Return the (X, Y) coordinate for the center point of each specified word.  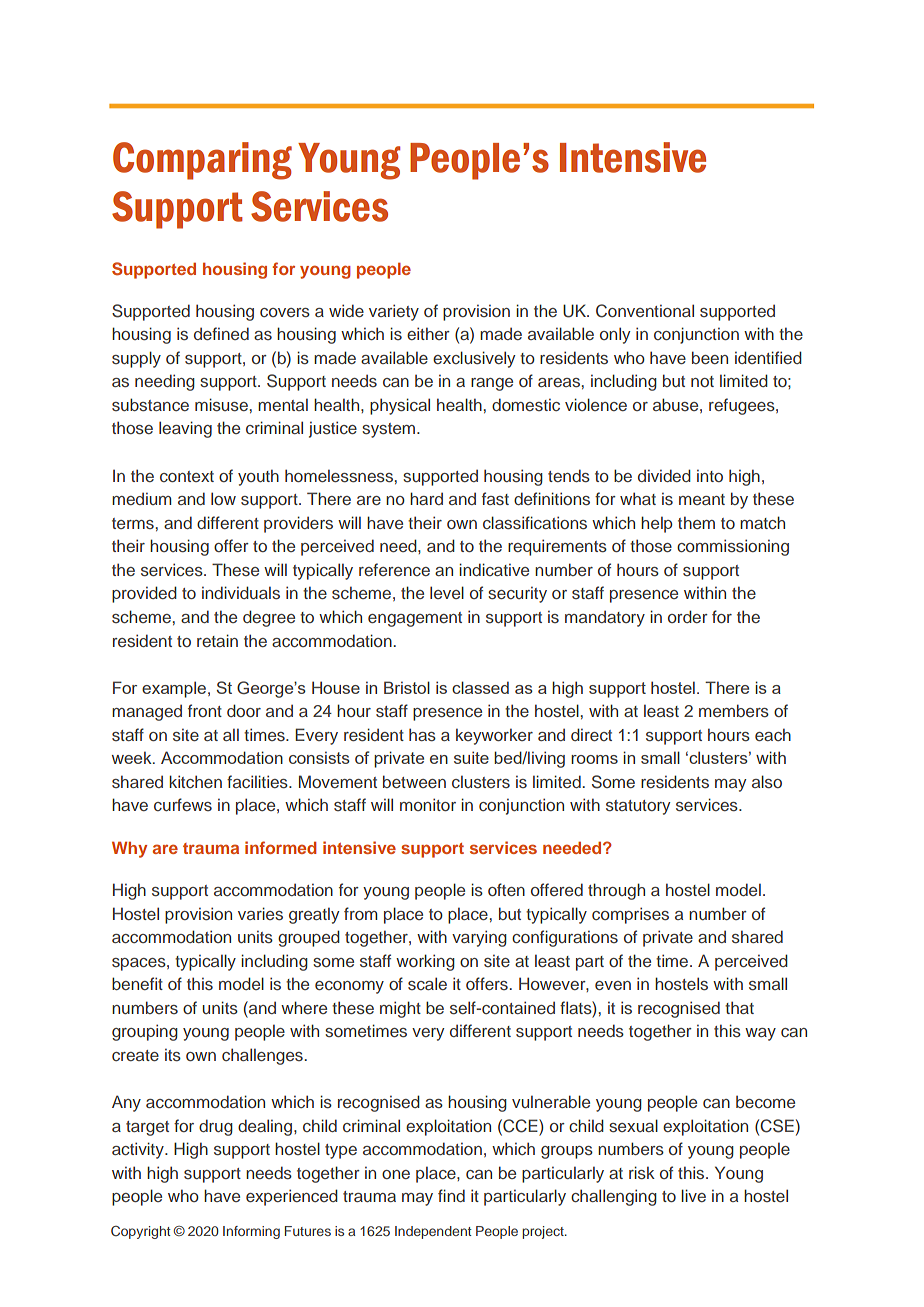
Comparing (202, 161)
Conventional (645, 311)
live (693, 1195)
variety (394, 312)
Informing (251, 1232)
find (451, 1195)
